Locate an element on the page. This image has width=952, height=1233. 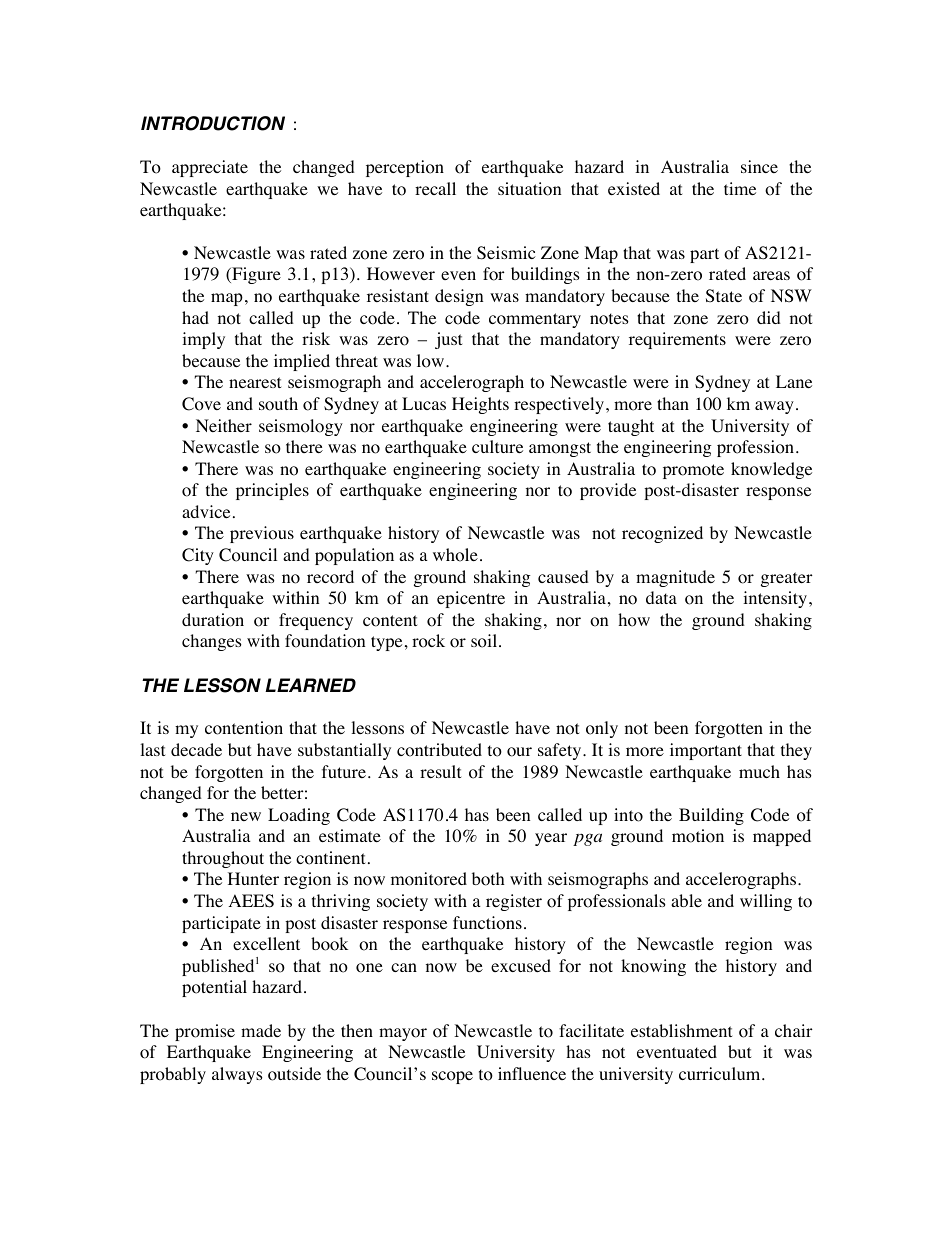
since is located at coordinates (759, 166).
